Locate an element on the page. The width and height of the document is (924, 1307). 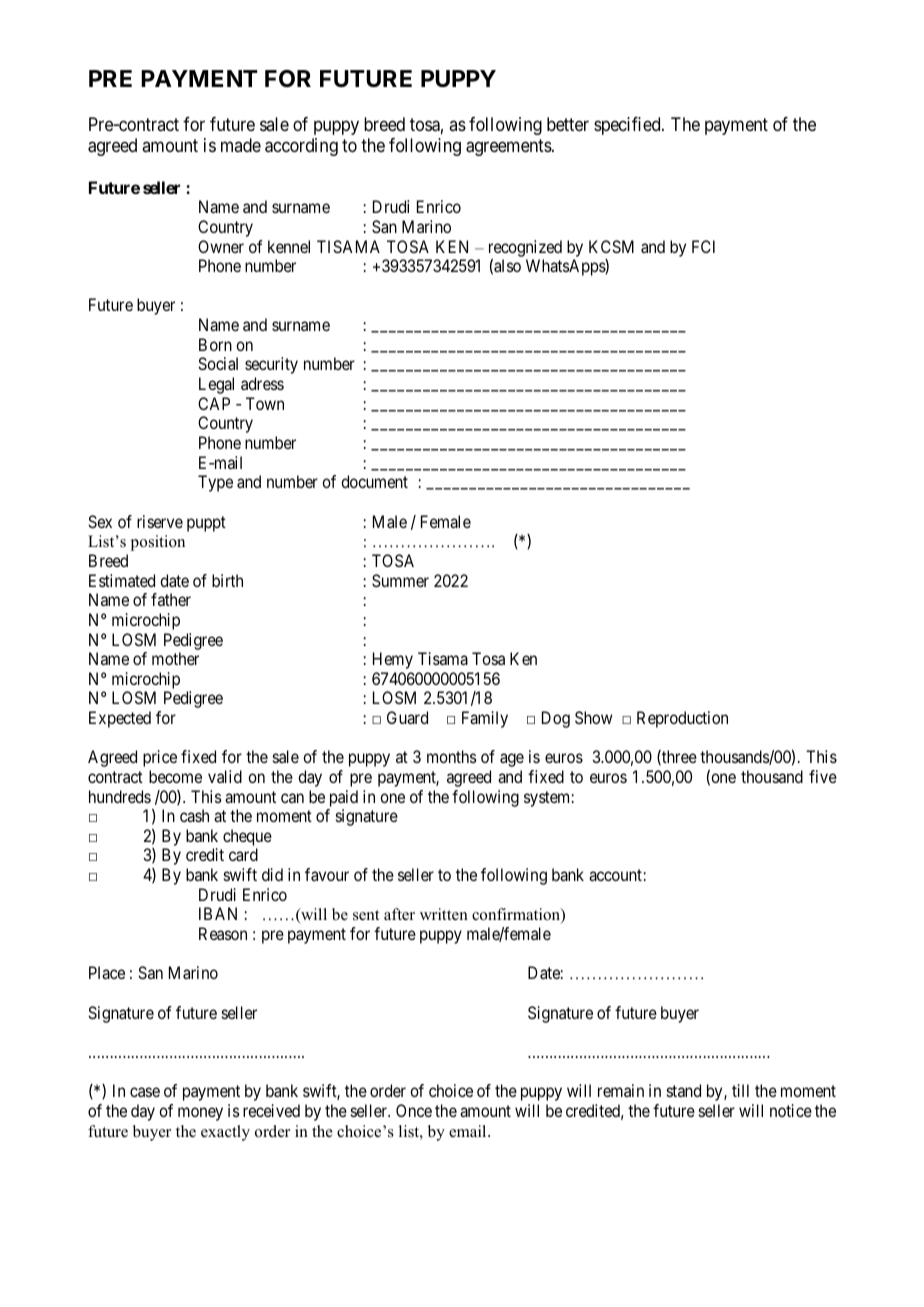
document is located at coordinates (374, 481).
